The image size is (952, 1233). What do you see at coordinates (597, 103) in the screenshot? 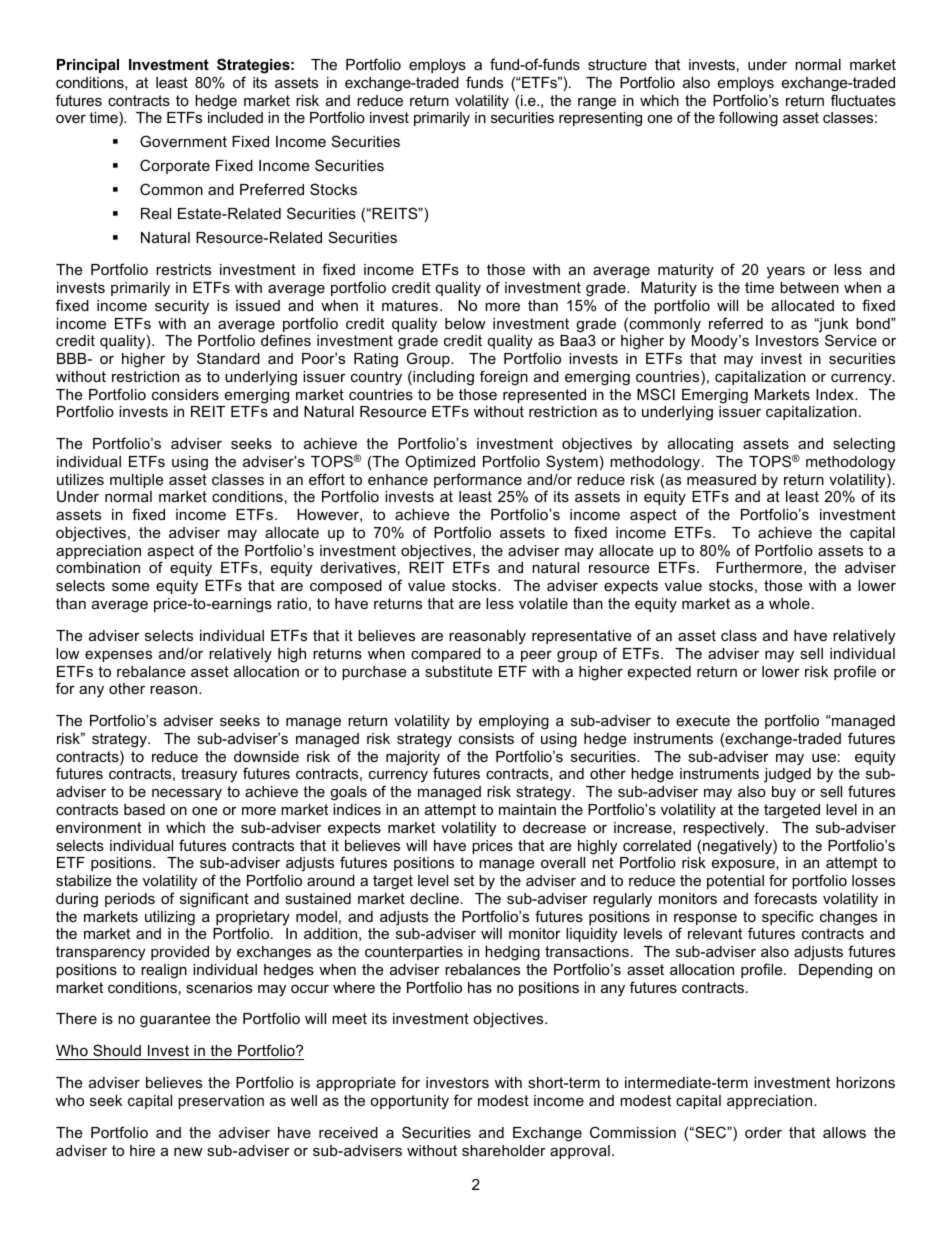
I see `range` at bounding box center [597, 103].
